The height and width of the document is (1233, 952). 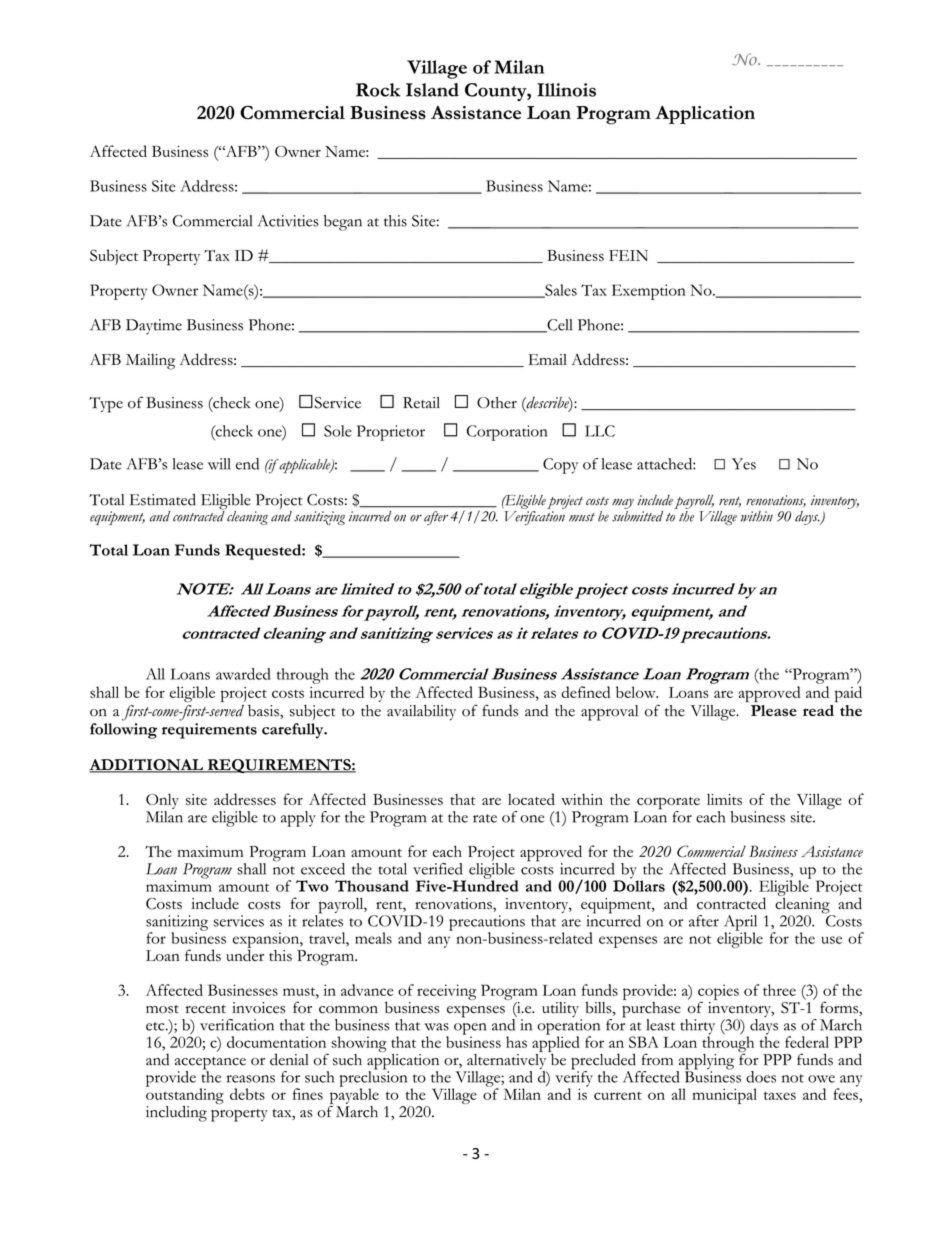 What do you see at coordinates (566, 90) in the document?
I see `Illinois` at bounding box center [566, 90].
